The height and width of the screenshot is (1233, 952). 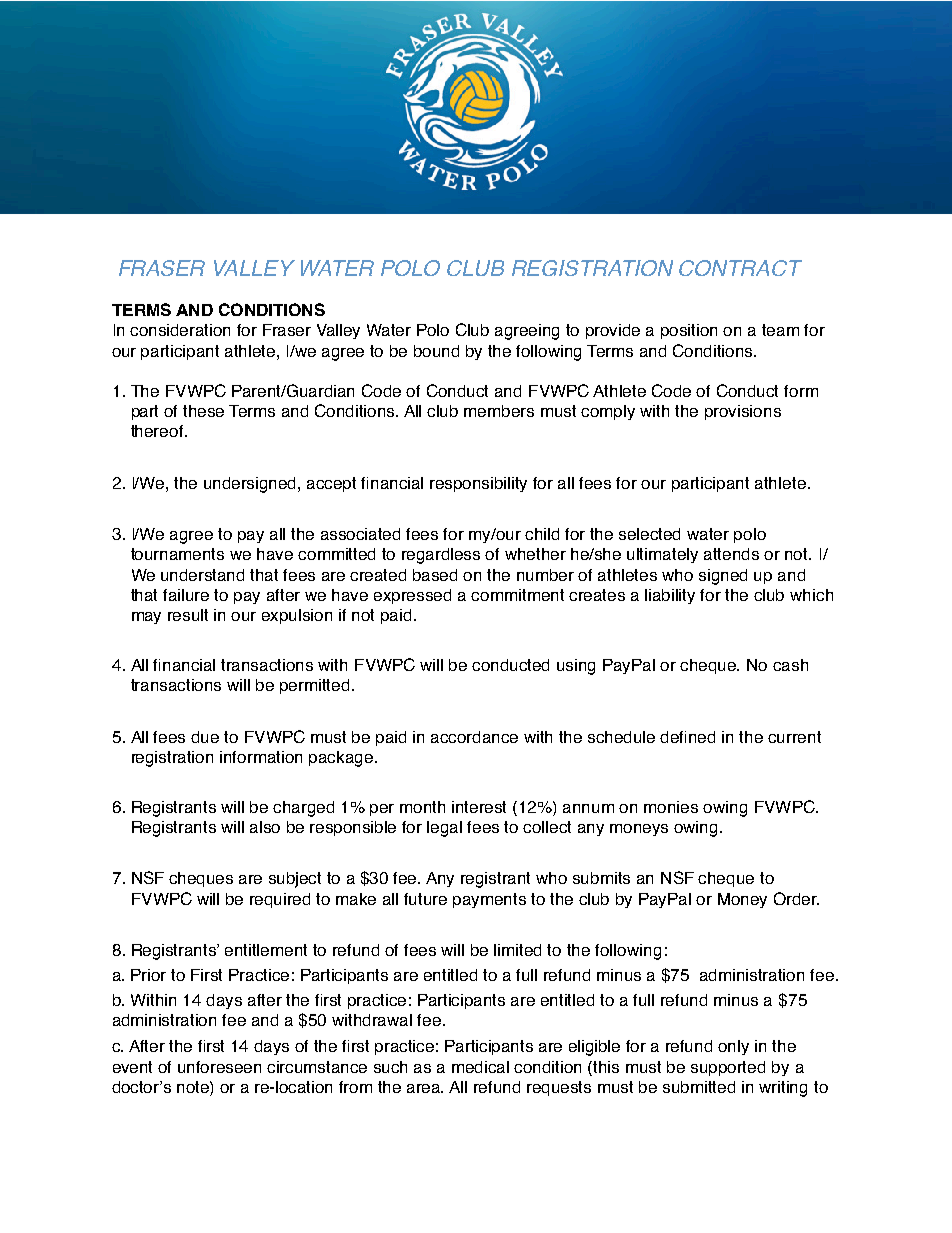 What do you see at coordinates (517, 595) in the screenshot?
I see `commitment` at bounding box center [517, 595].
